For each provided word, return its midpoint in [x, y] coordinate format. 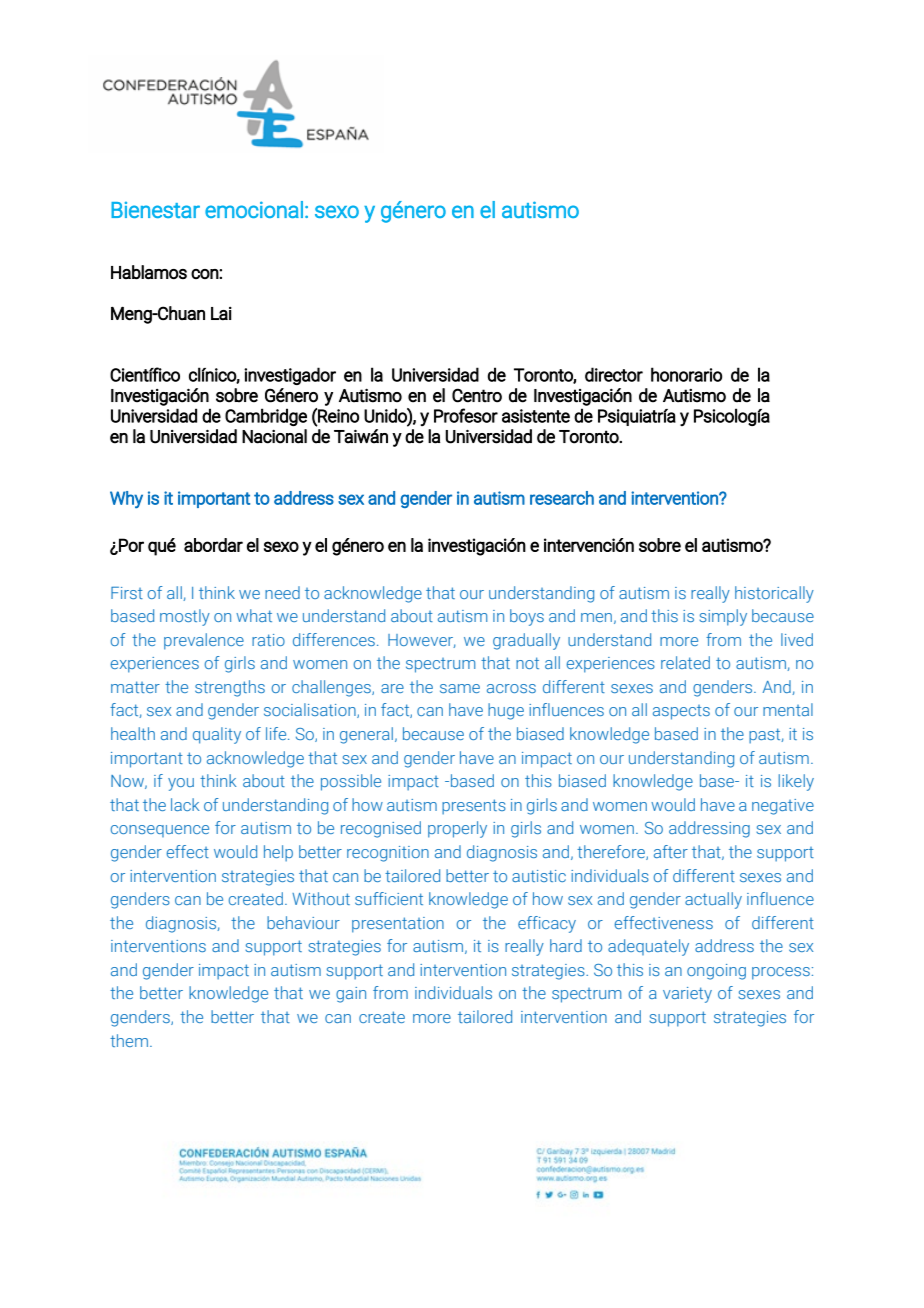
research [562, 498]
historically [774, 594]
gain [351, 995]
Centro [477, 395]
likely [796, 782]
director [614, 374]
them [129, 1040]
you [181, 784]
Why [126, 500]
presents [474, 807]
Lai [221, 313]
